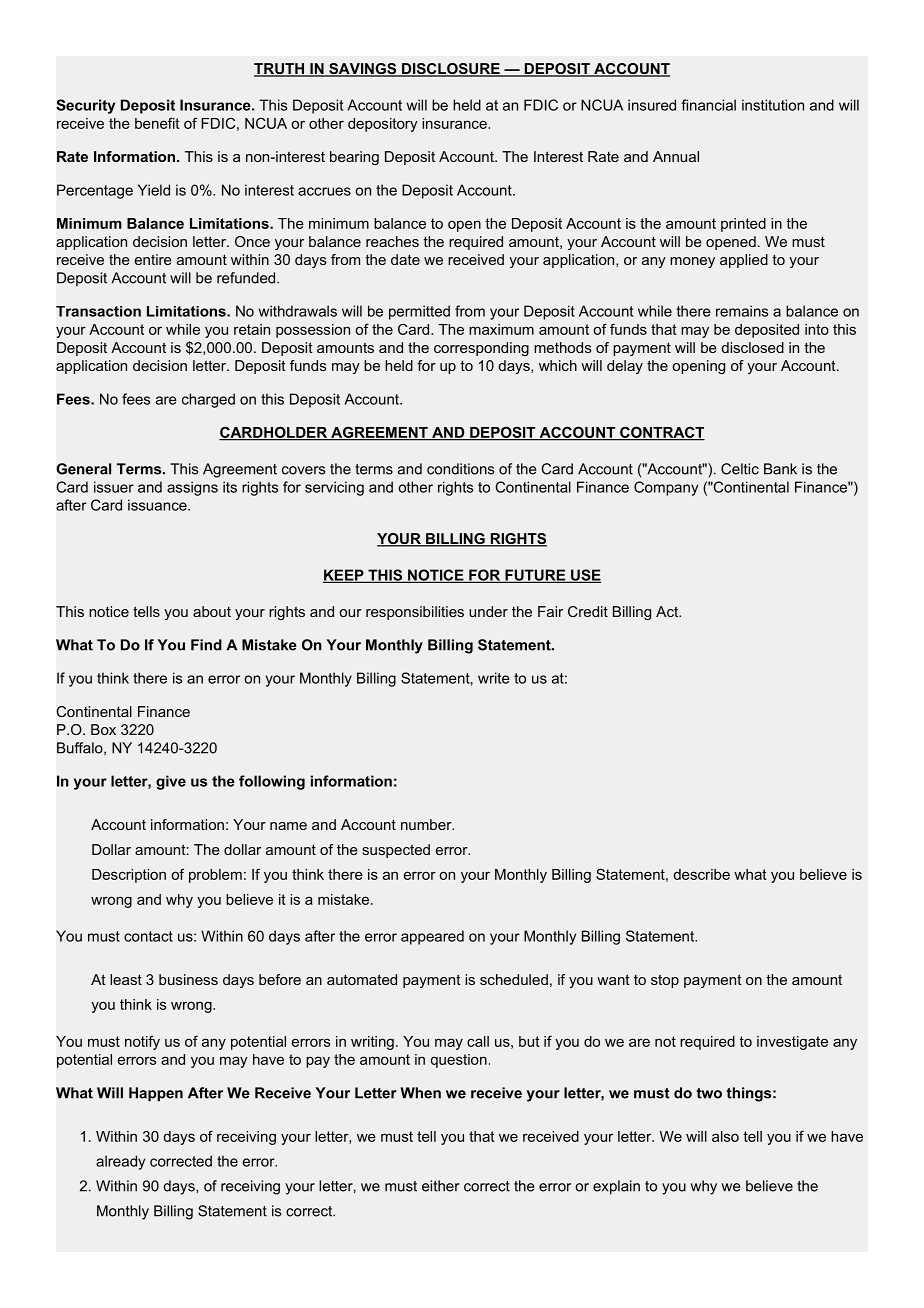  Describe the element at coordinates (441, 1186) in the screenshot. I see `either` at that location.
